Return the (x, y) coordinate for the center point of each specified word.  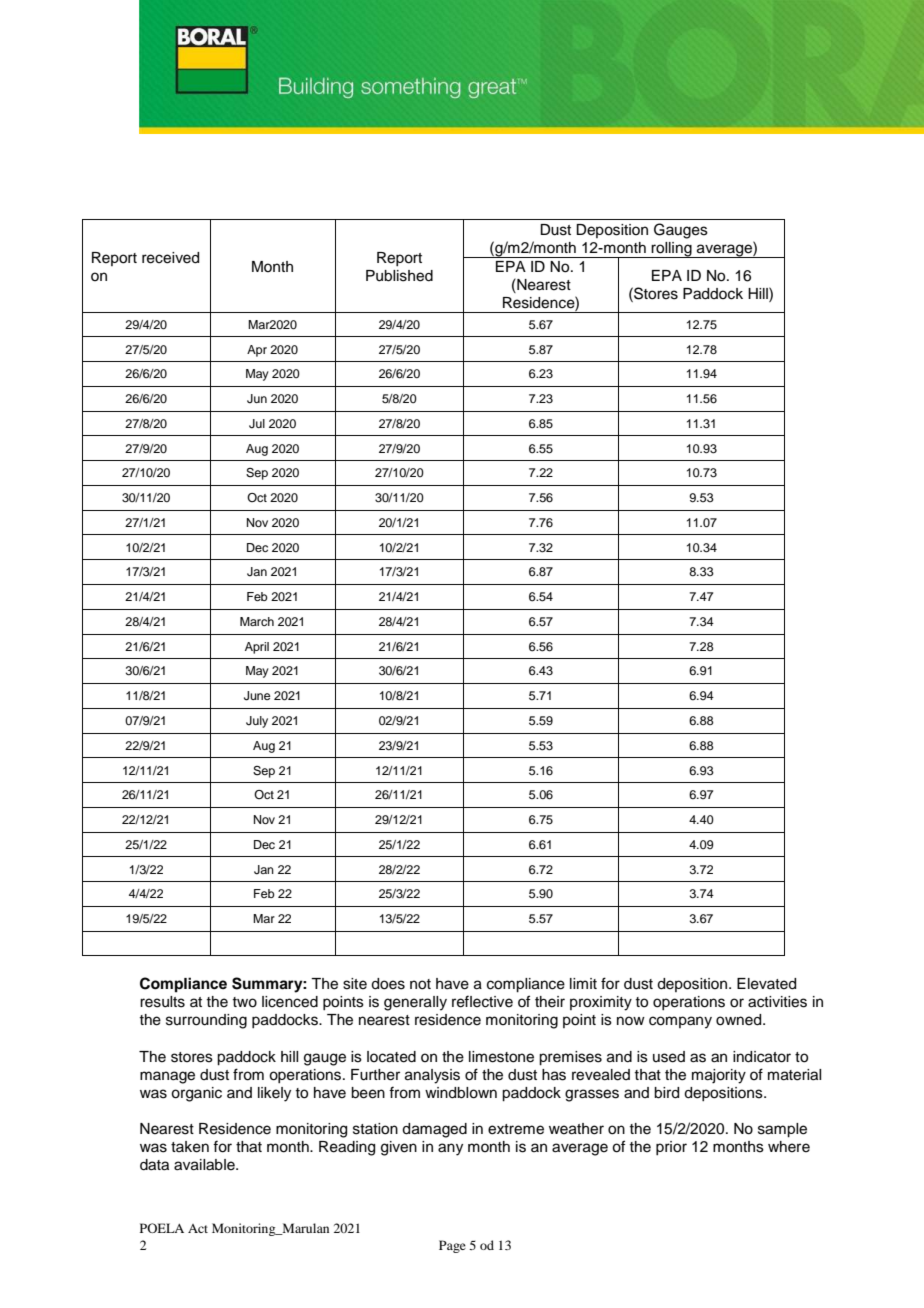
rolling (672, 250)
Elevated (766, 984)
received (170, 258)
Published (399, 276)
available (205, 1165)
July (257, 722)
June (257, 696)
